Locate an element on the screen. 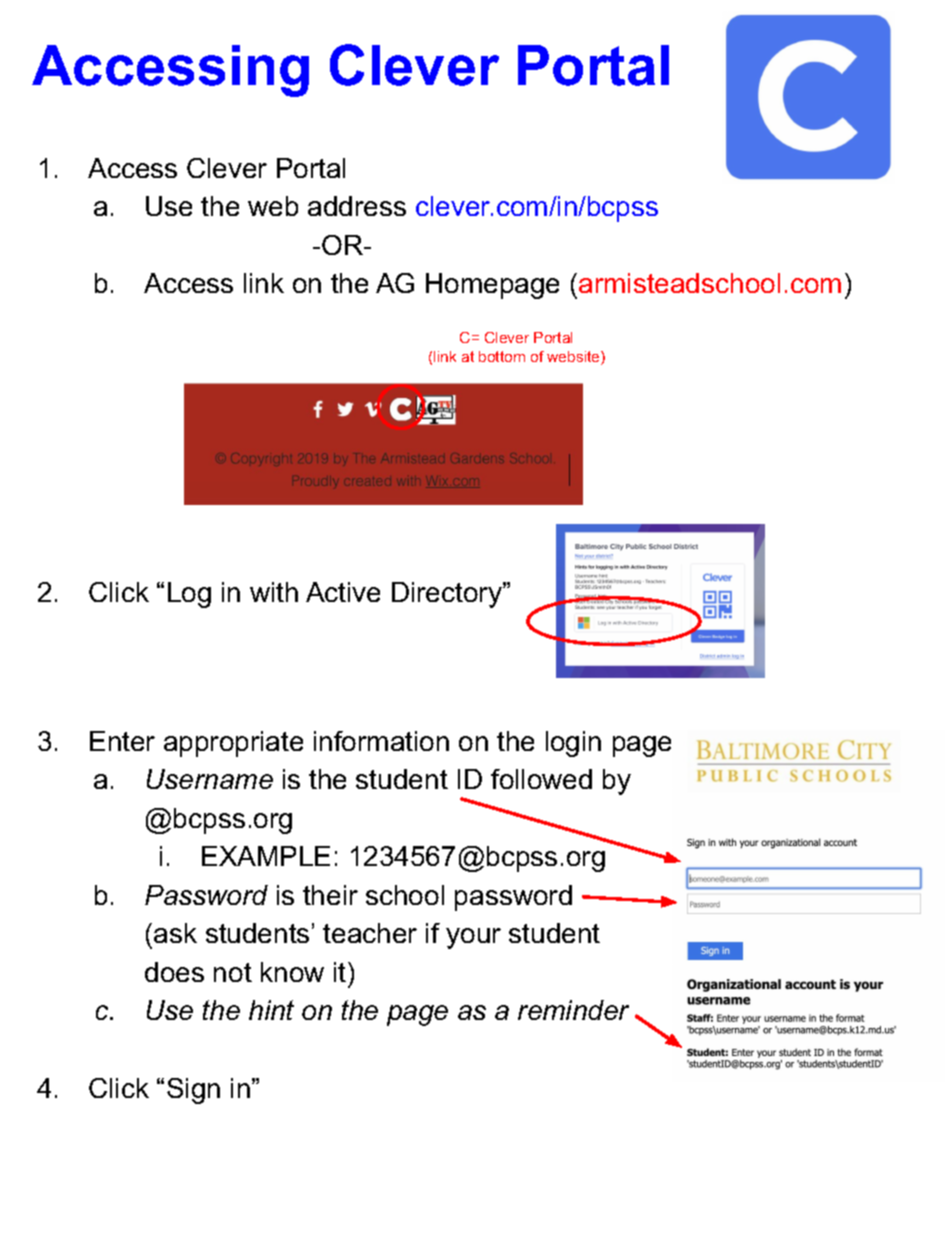  information is located at coordinates (381, 741).
